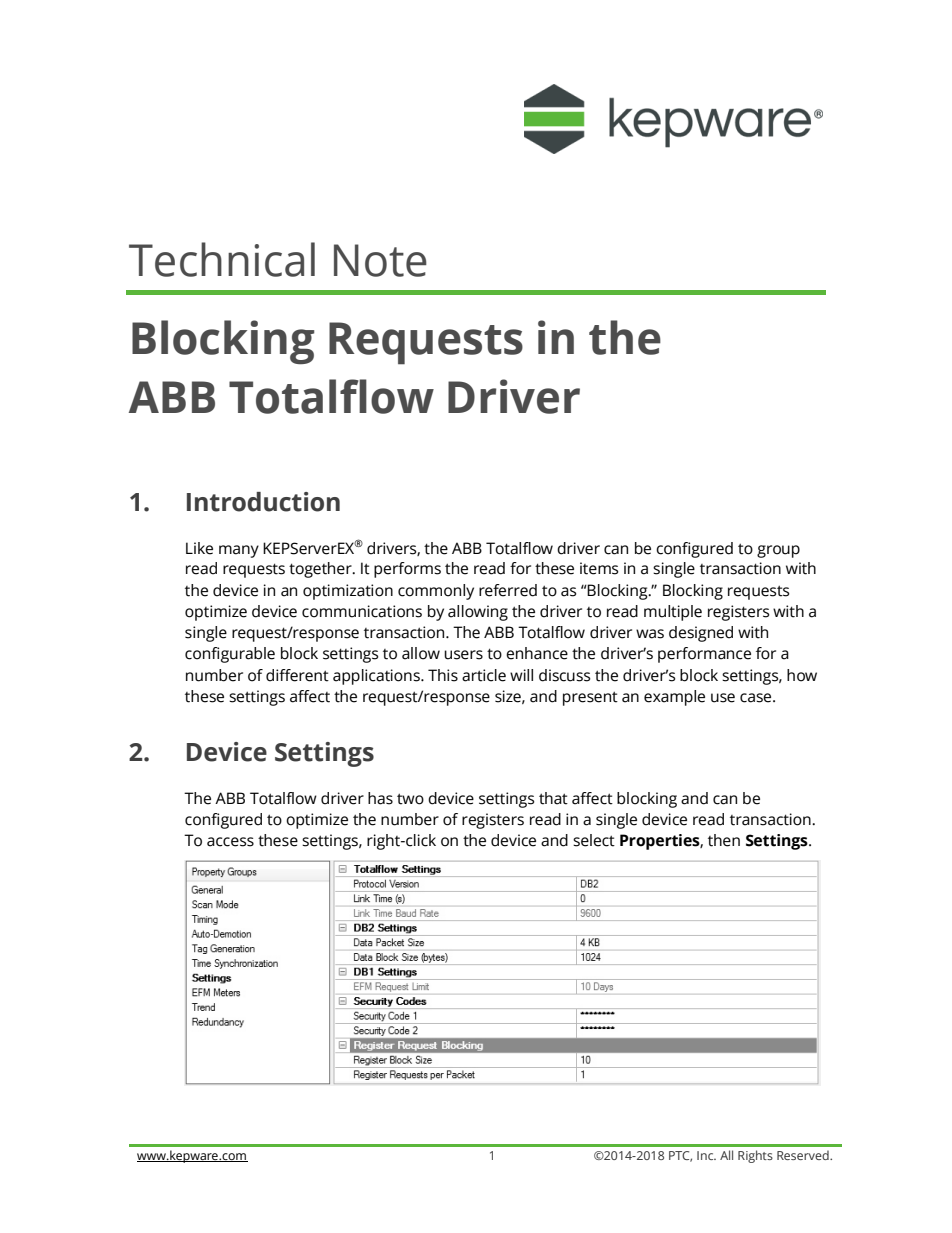 This screenshot has width=952, height=1233. I want to click on Inc, so click(706, 1155).
